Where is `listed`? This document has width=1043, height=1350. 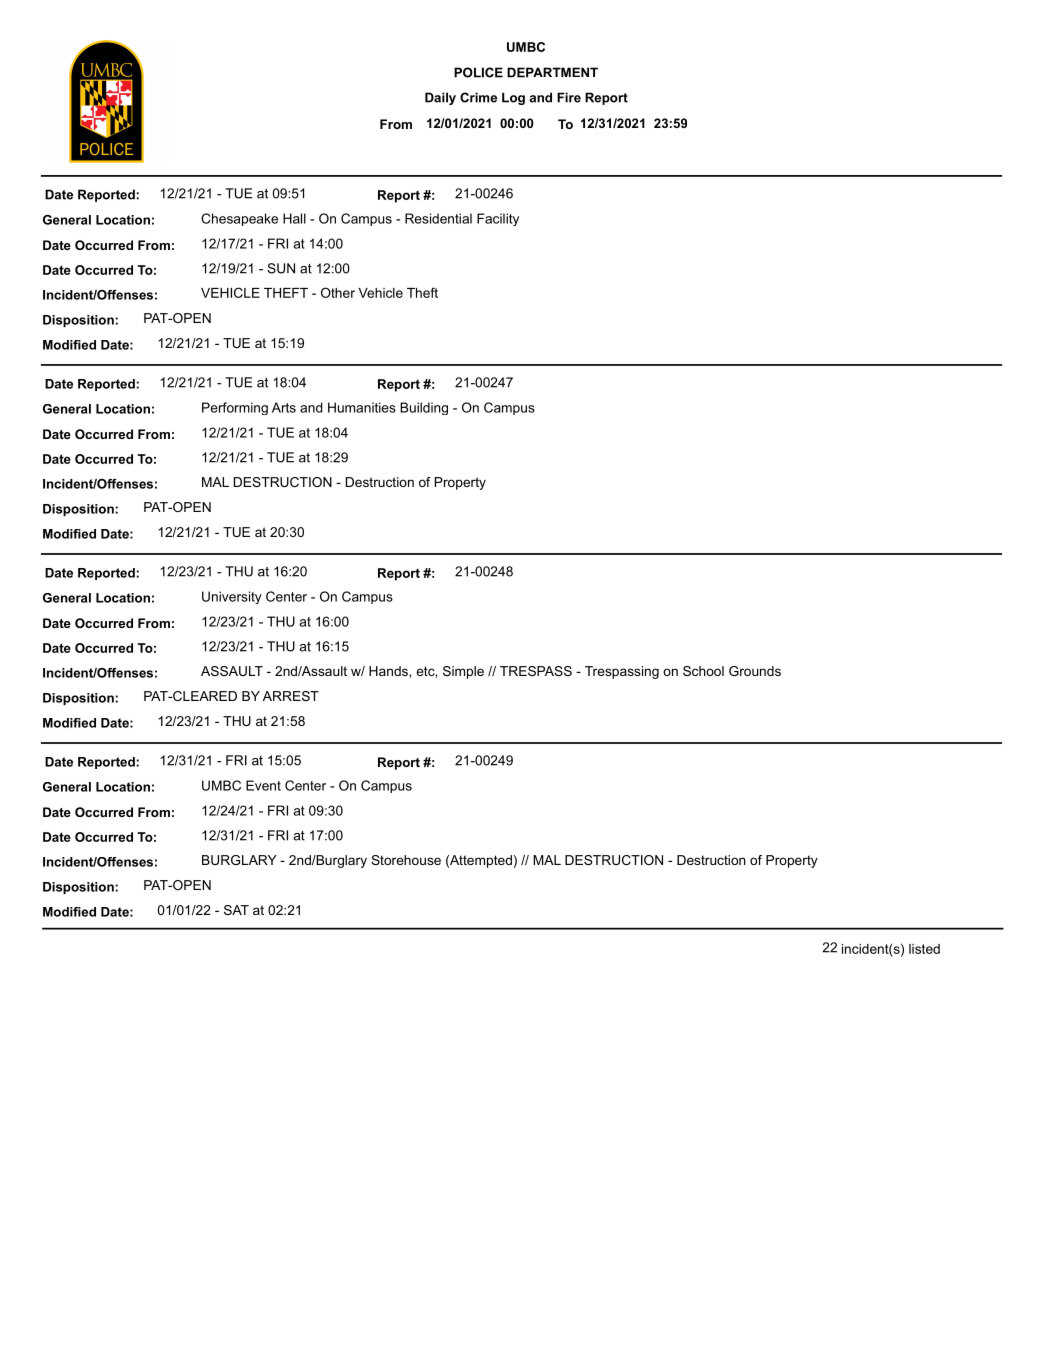 listed is located at coordinates (924, 949).
